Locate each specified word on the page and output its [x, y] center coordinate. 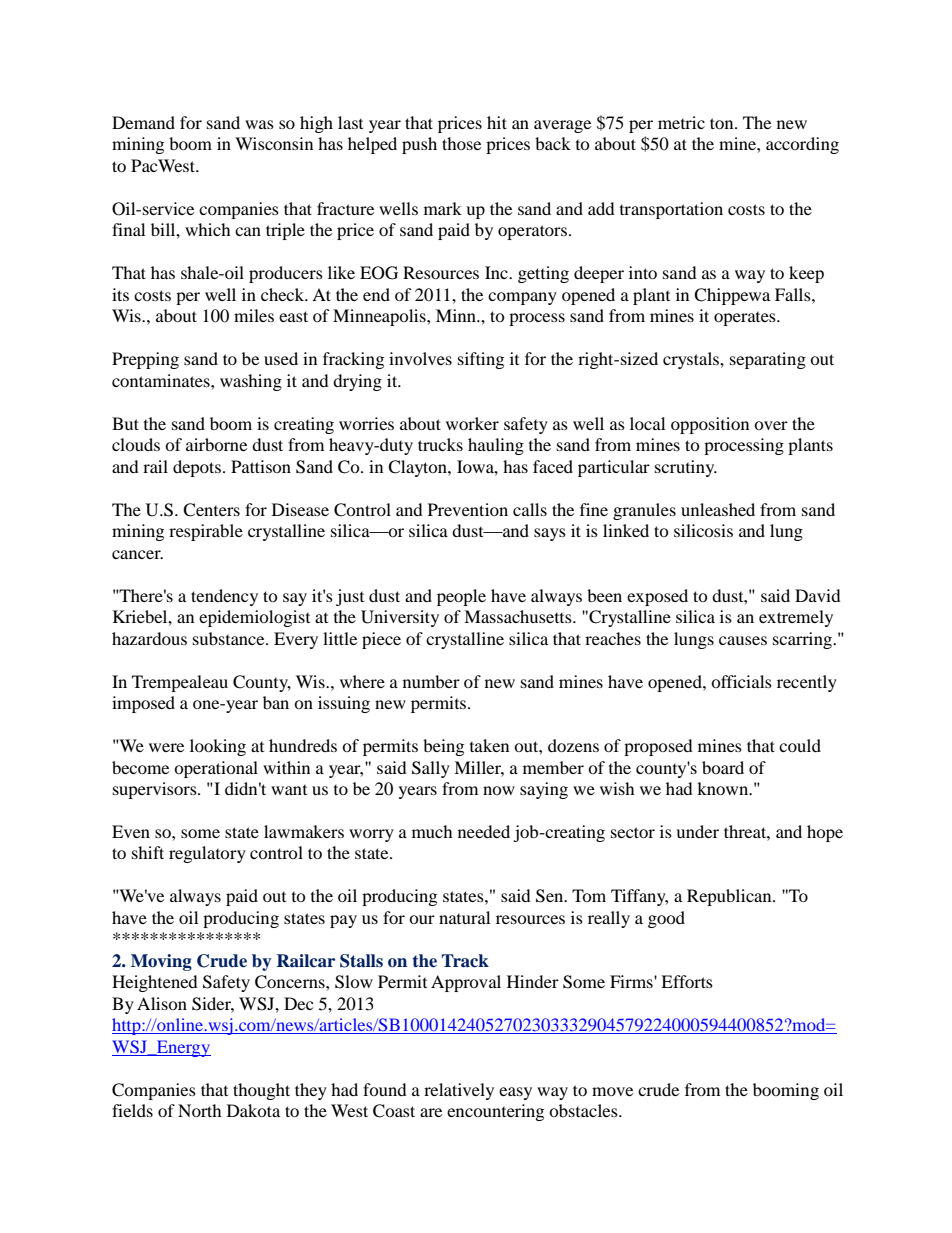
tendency [224, 597]
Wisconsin [274, 143]
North [200, 1110]
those [461, 143]
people [461, 597]
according [802, 145]
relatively [459, 1091]
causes [743, 640]
